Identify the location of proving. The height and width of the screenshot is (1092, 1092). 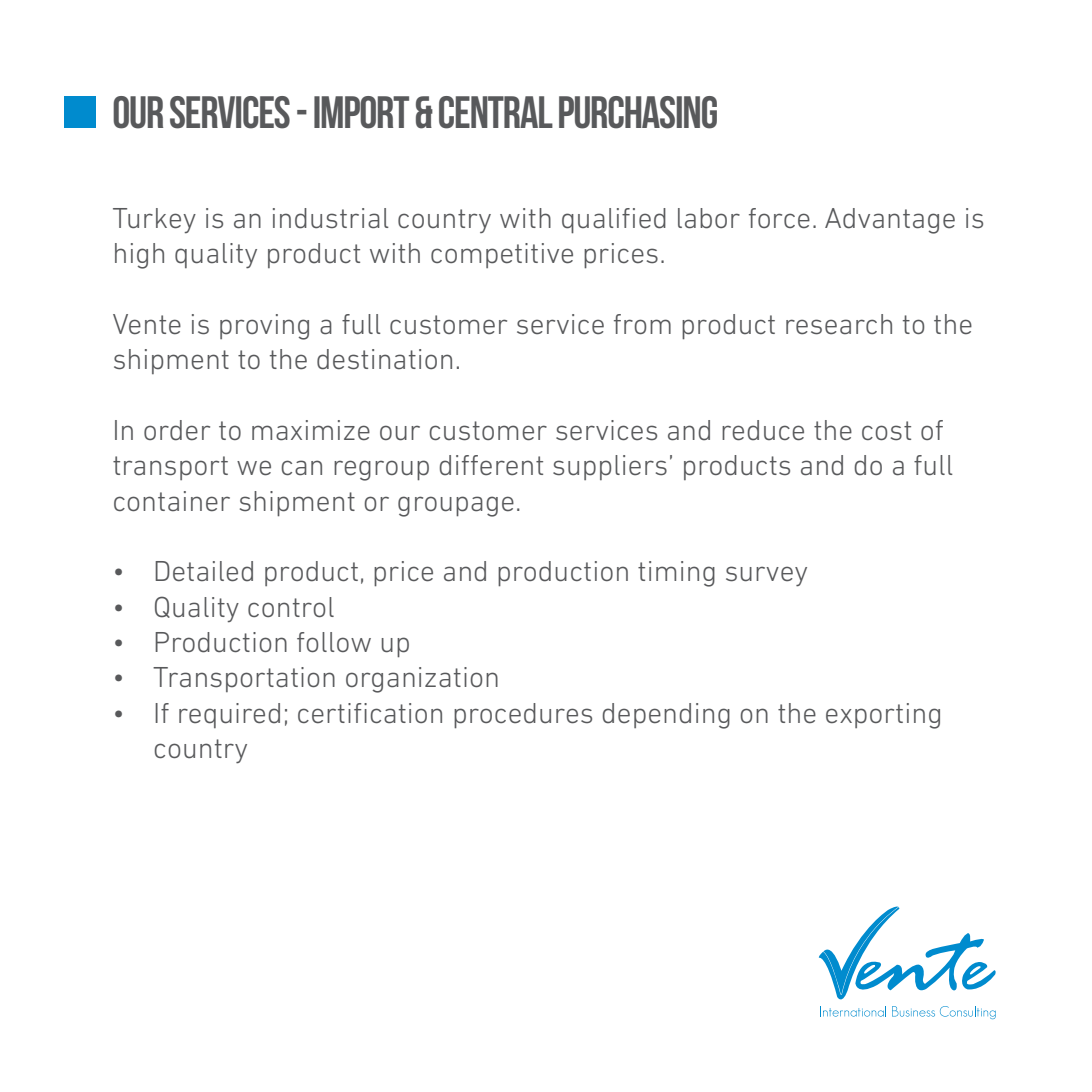
(264, 327).
